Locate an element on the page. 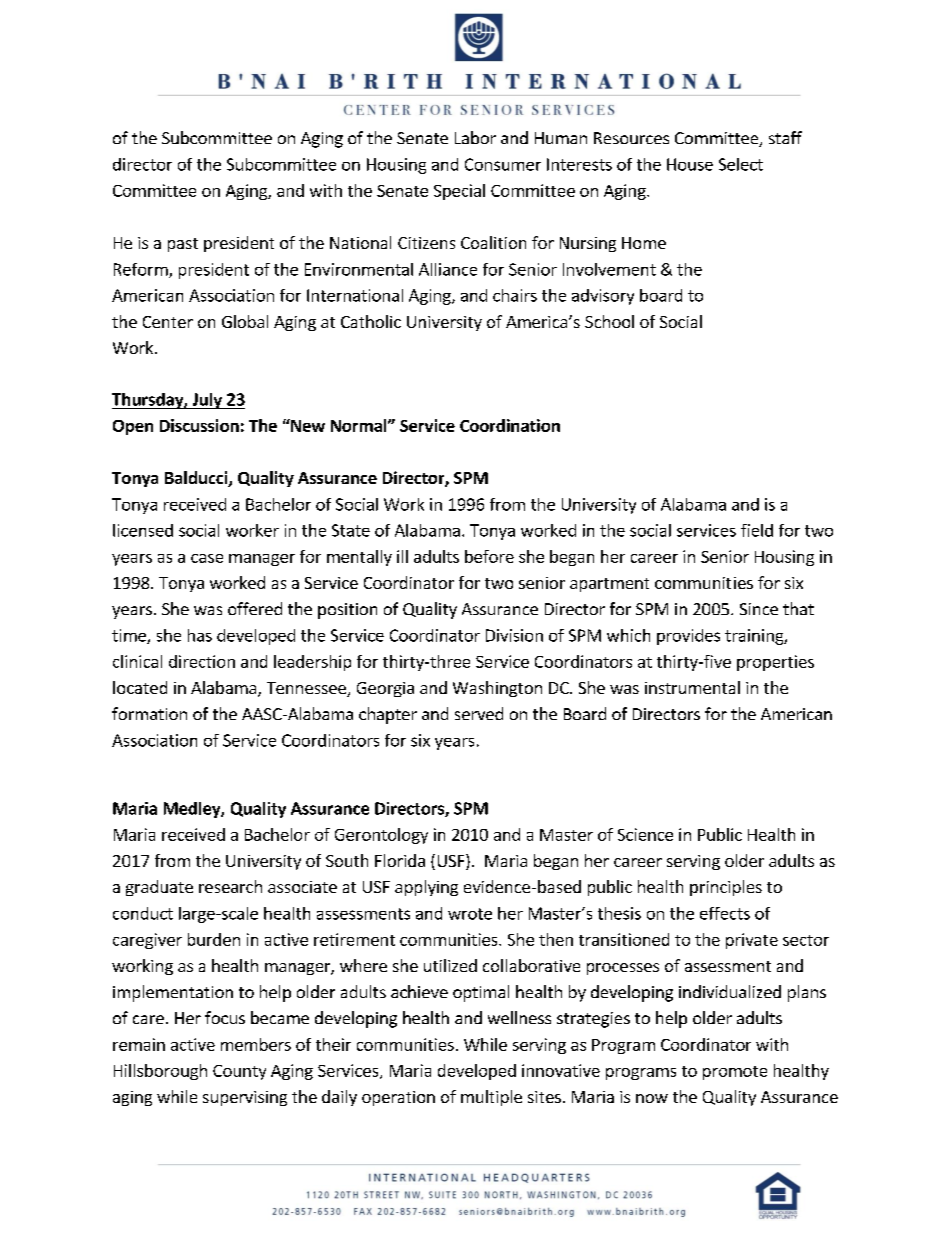 The width and height of the document is (952, 1233). multiple is located at coordinates (491, 1098).
